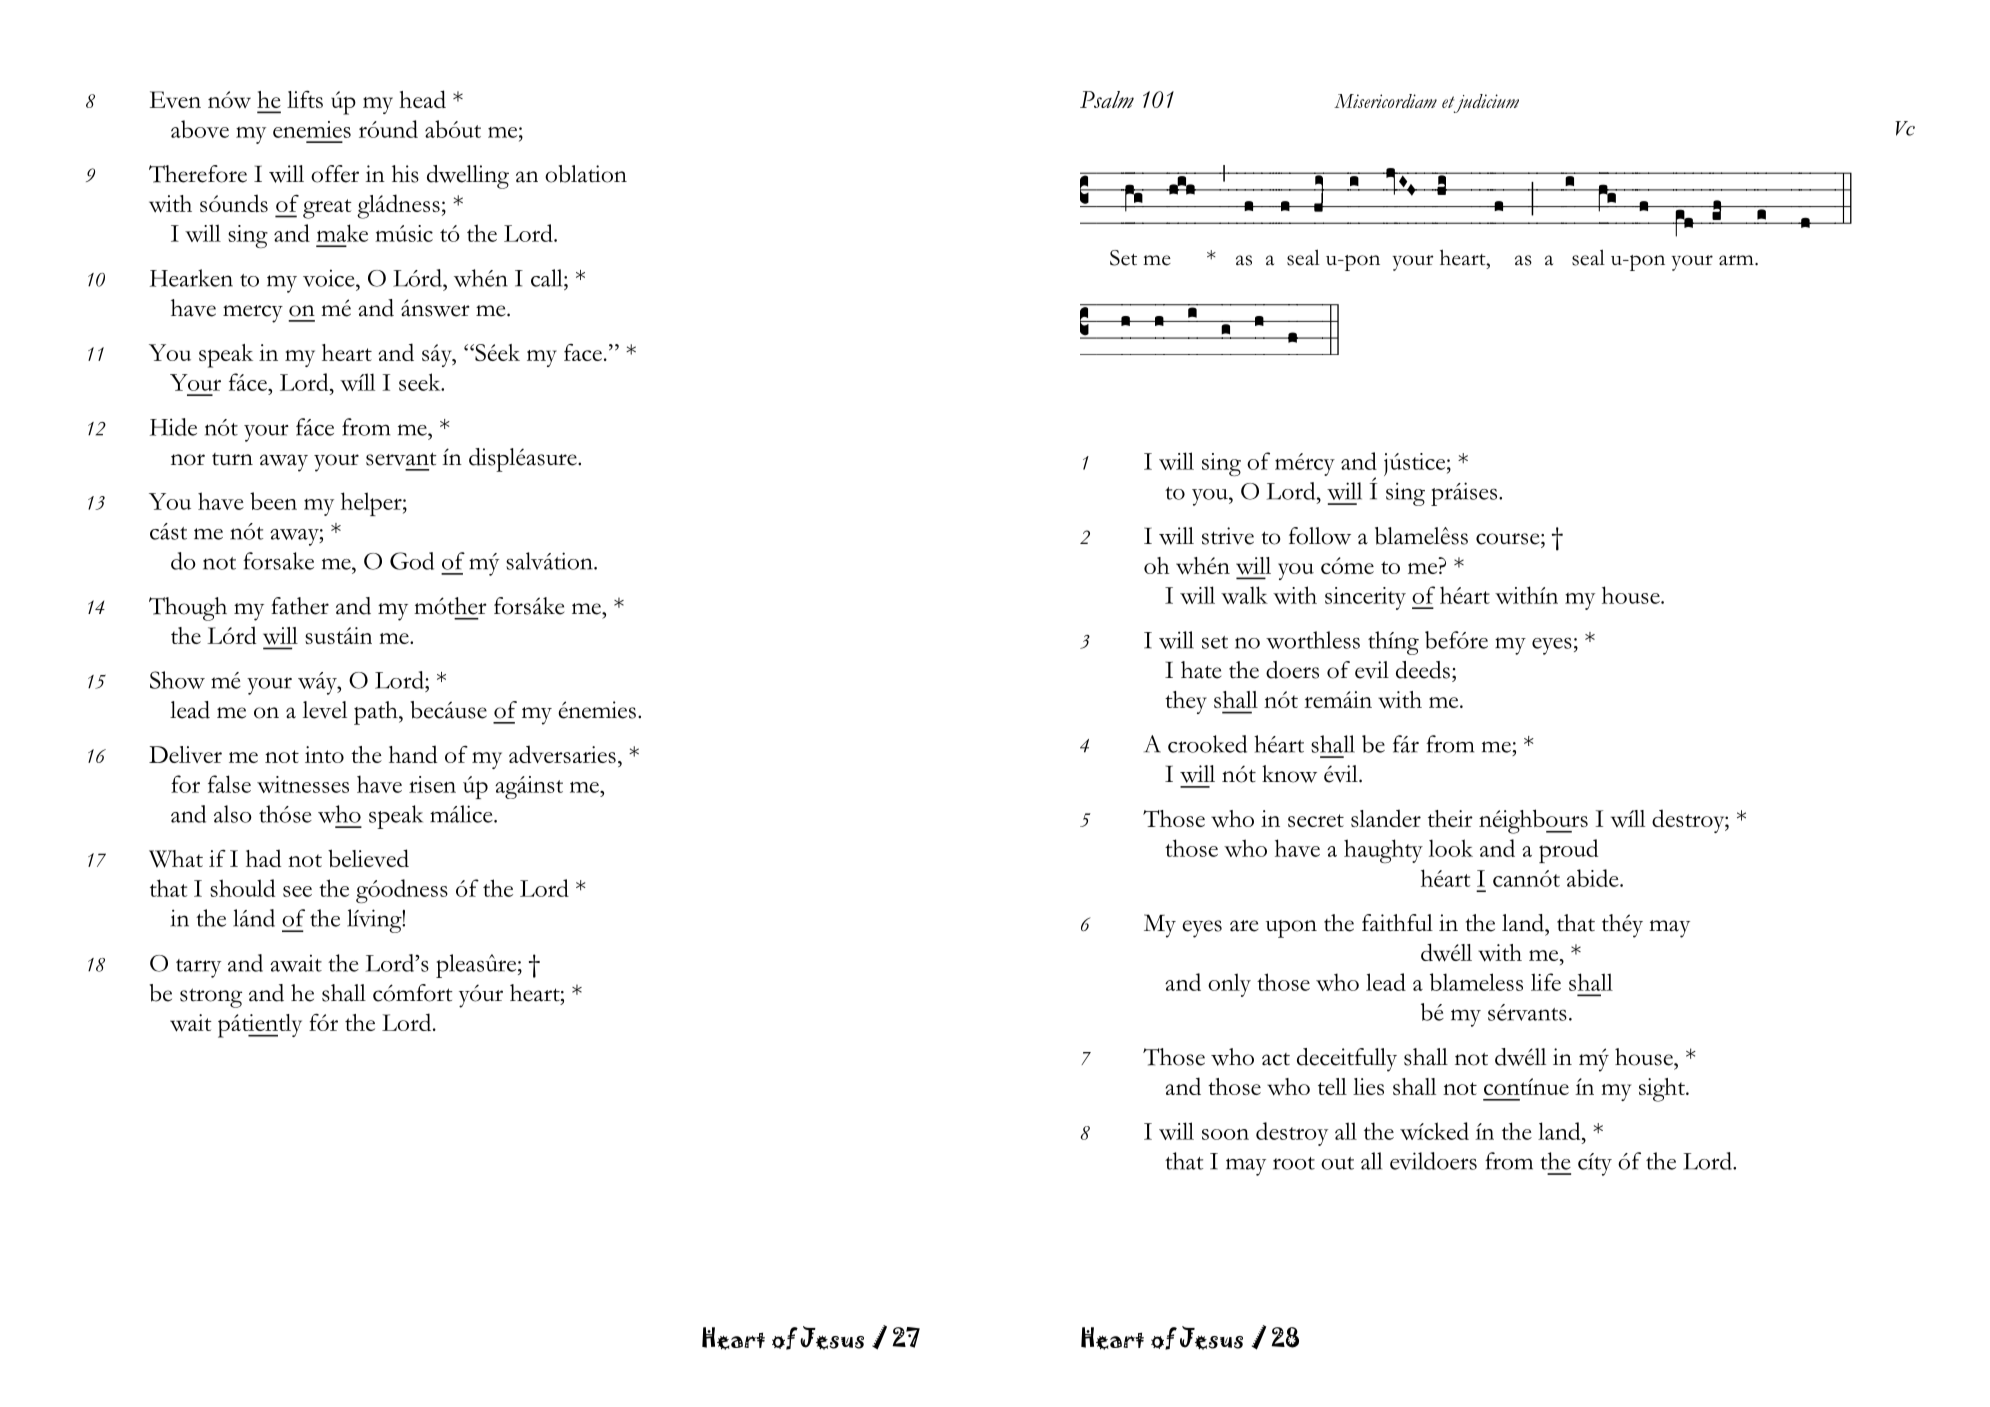 The height and width of the screenshot is (1407, 1990). I want to click on crooked, so click(1207, 744).
